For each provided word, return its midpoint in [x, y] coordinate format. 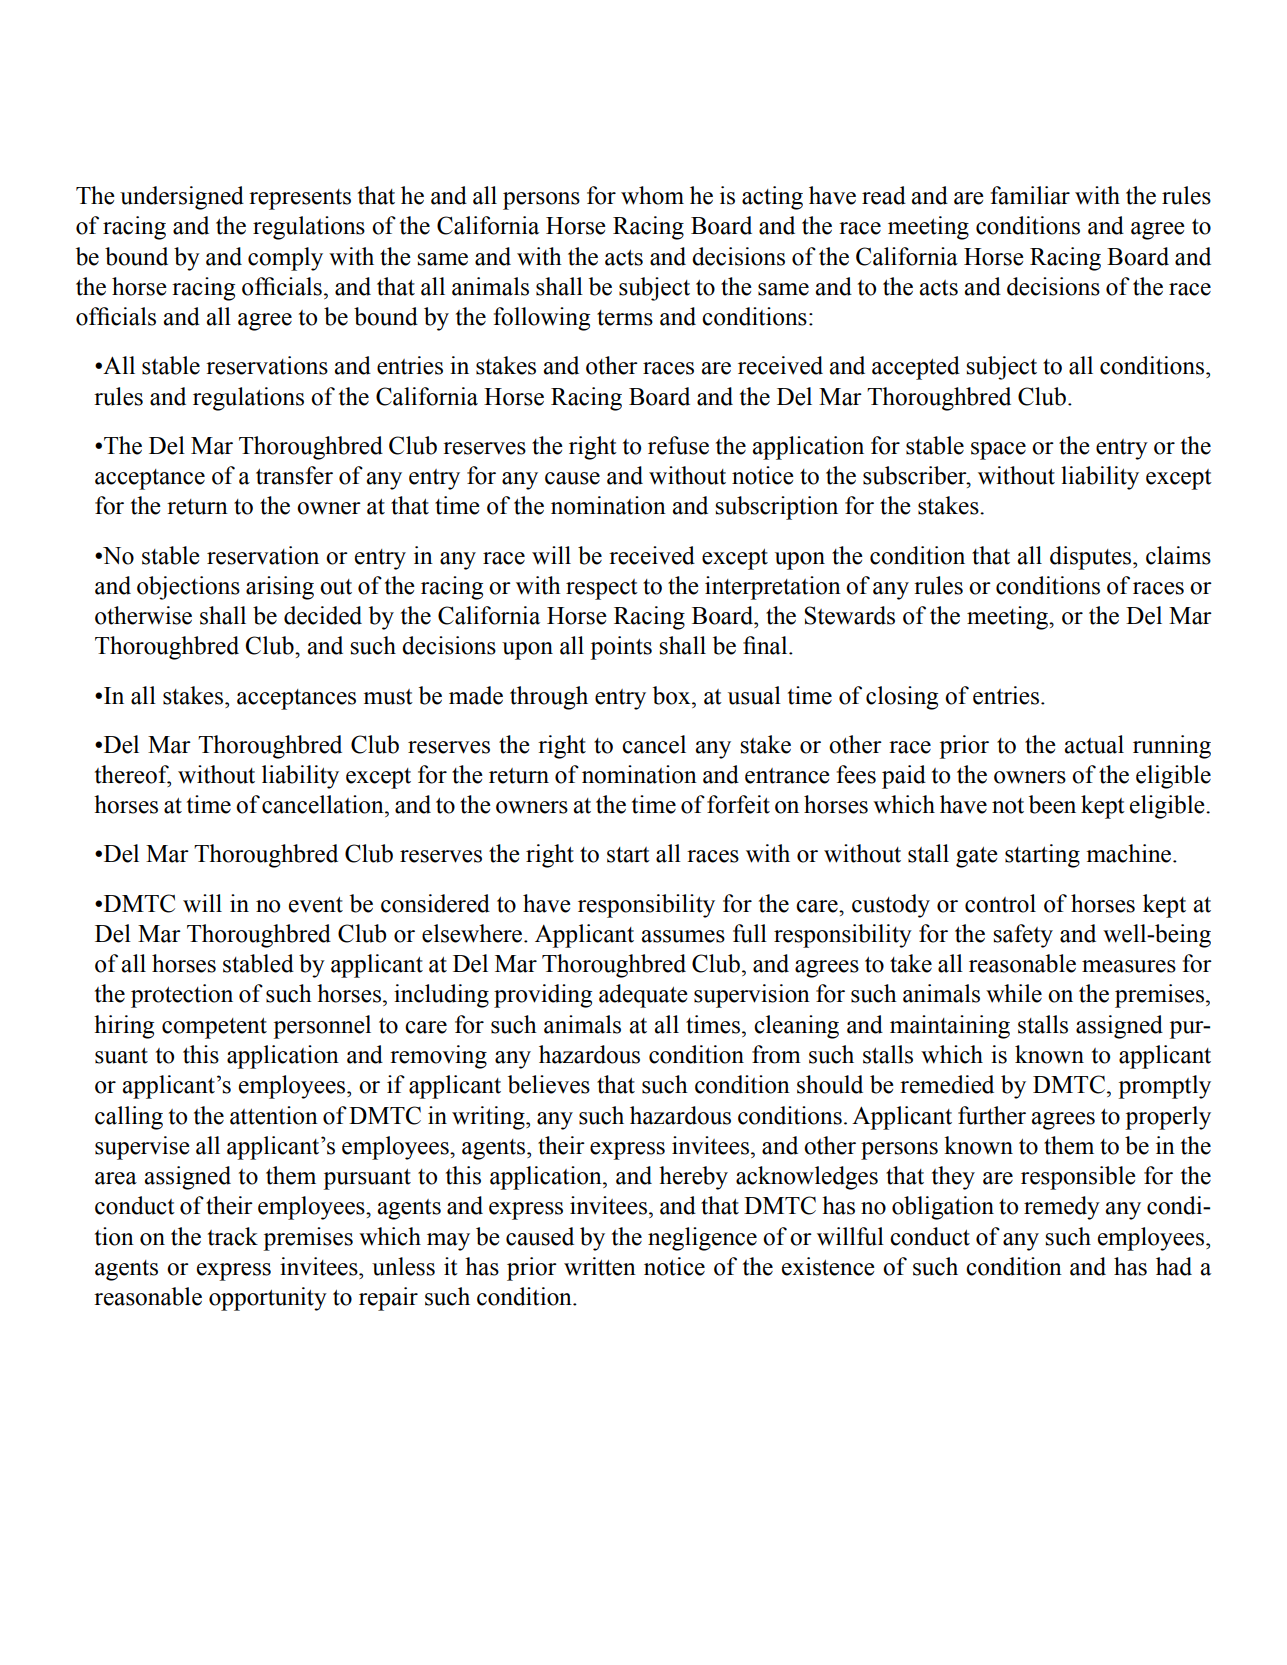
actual [1094, 744]
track [233, 1236]
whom [652, 195]
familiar [1030, 195]
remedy [1062, 1208]
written [600, 1266]
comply [285, 259]
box [673, 695]
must [388, 697]
